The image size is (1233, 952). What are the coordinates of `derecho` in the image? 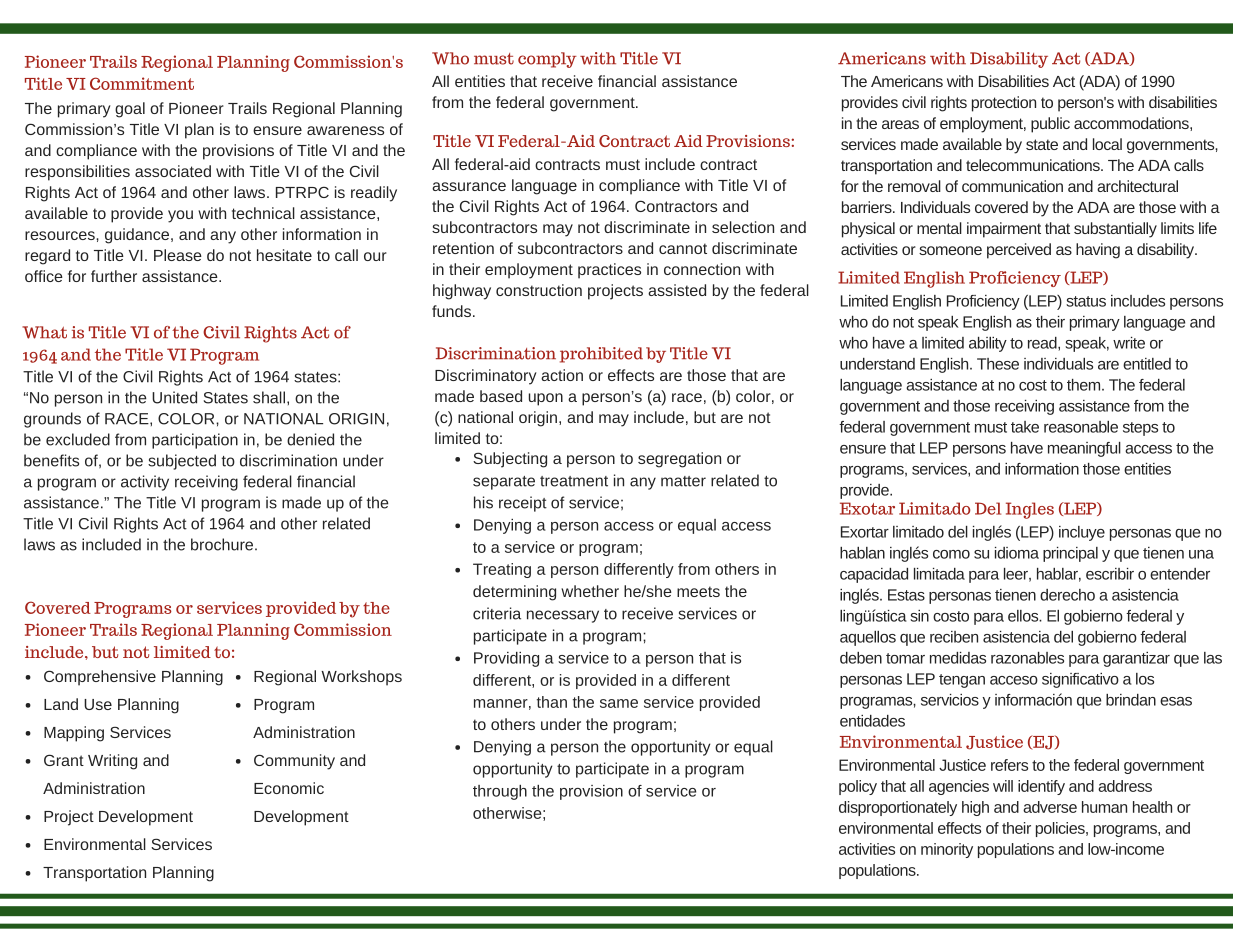 It's located at (1067, 595).
